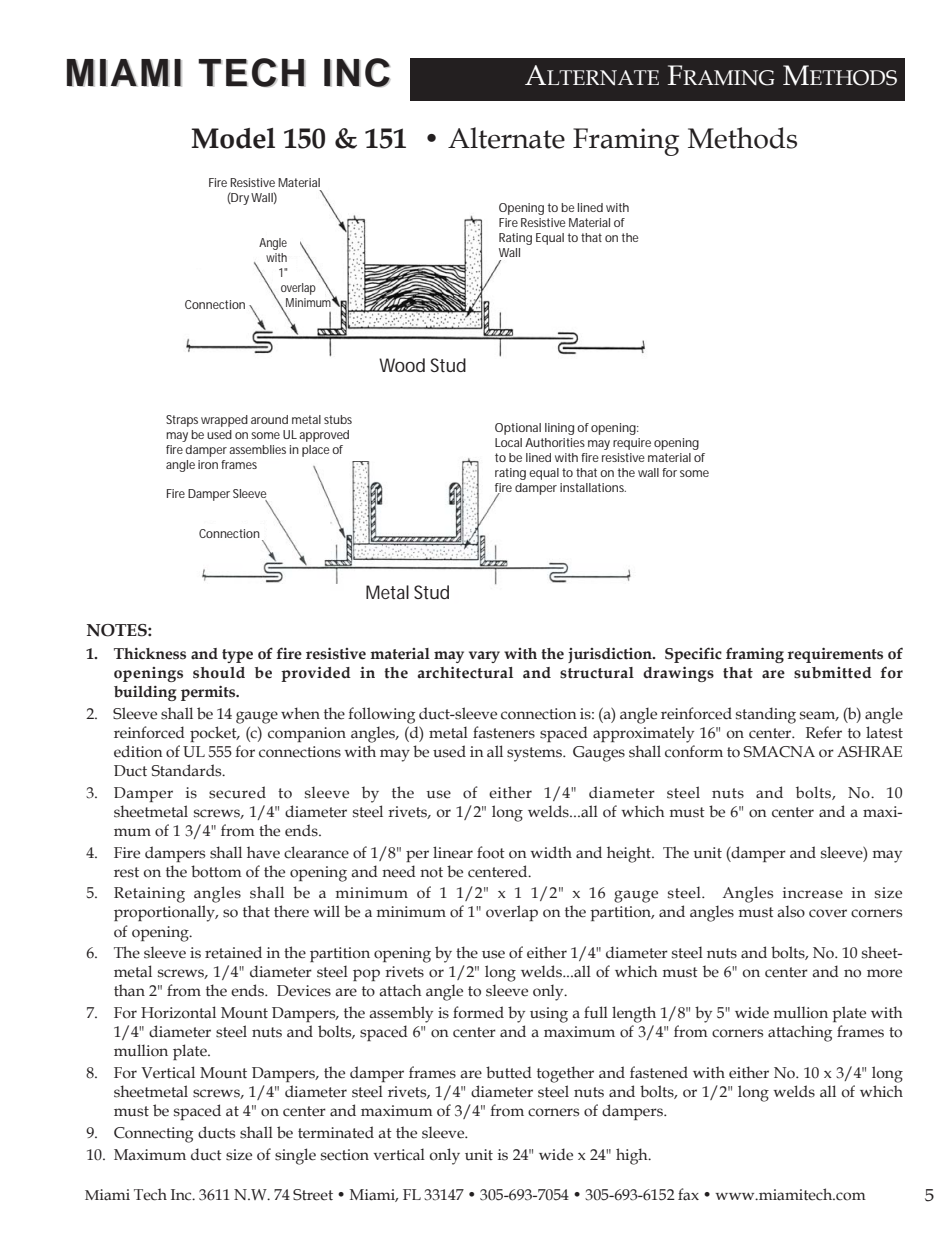 Image resolution: width=952 pixels, height=1244 pixels. What do you see at coordinates (233, 138) in the screenshot?
I see `Model` at bounding box center [233, 138].
